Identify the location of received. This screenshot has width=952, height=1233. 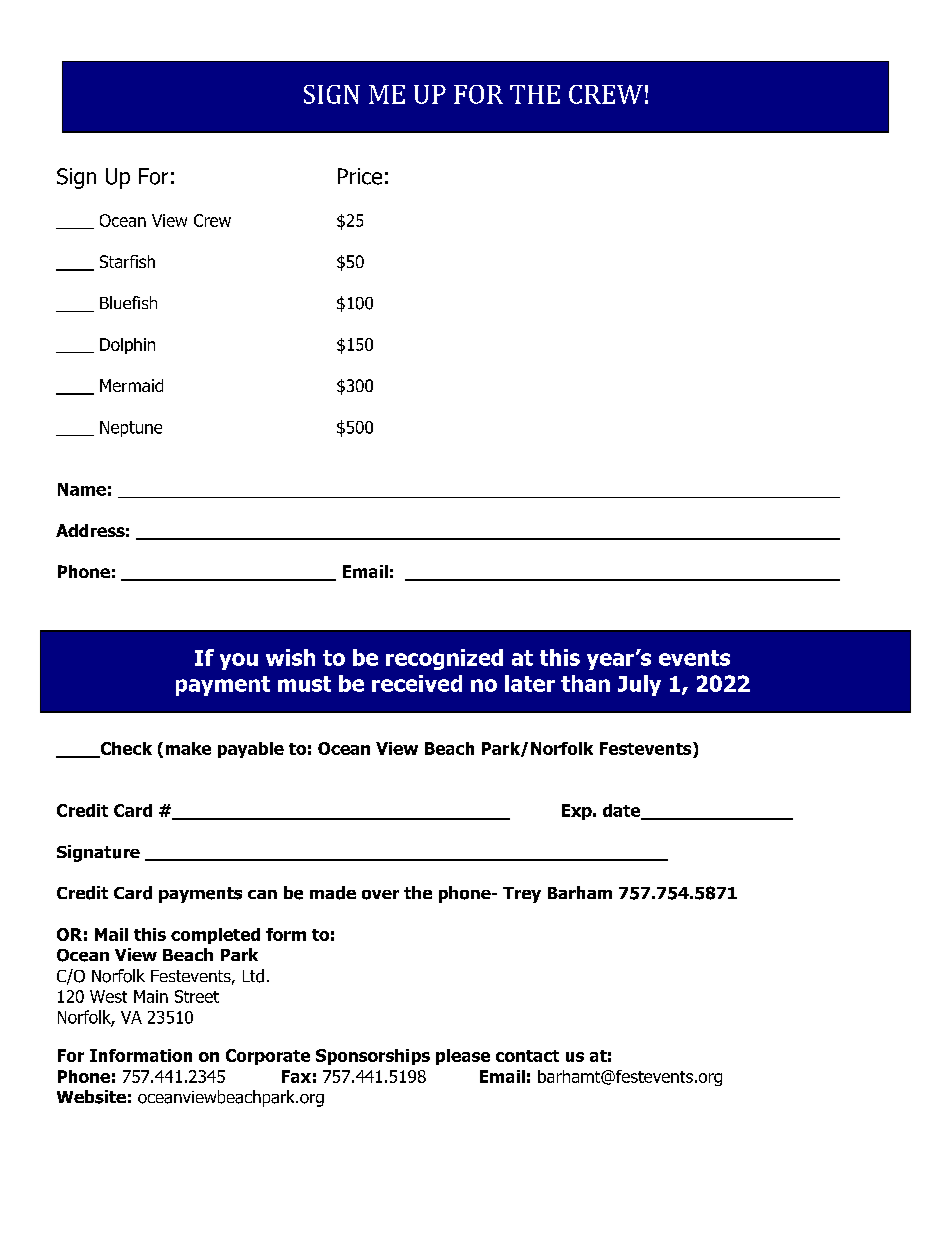
(417, 683).
